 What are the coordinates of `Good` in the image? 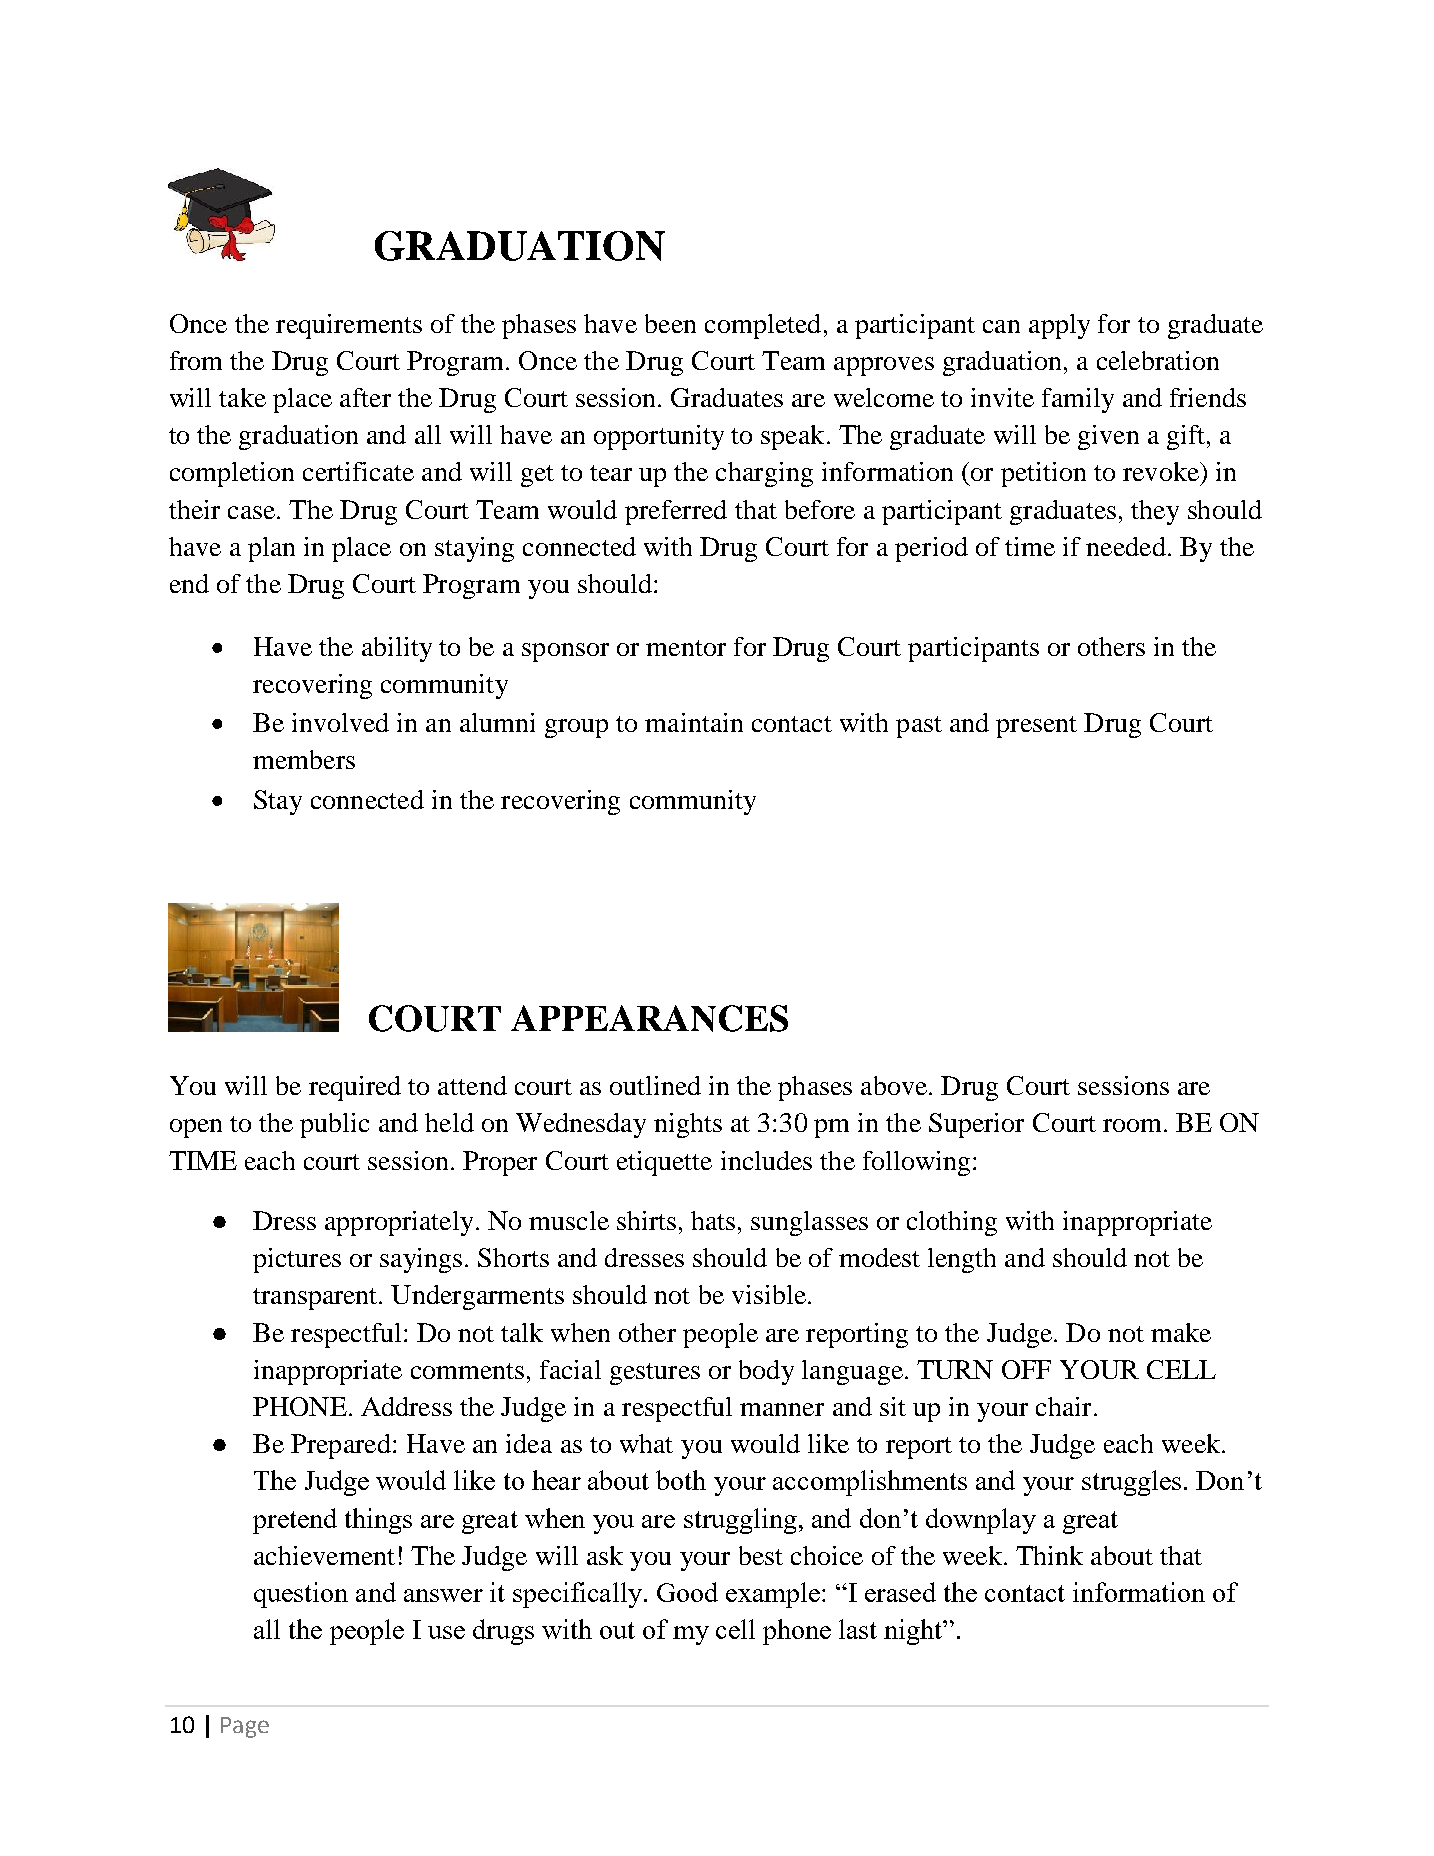 It's located at (687, 1592).
